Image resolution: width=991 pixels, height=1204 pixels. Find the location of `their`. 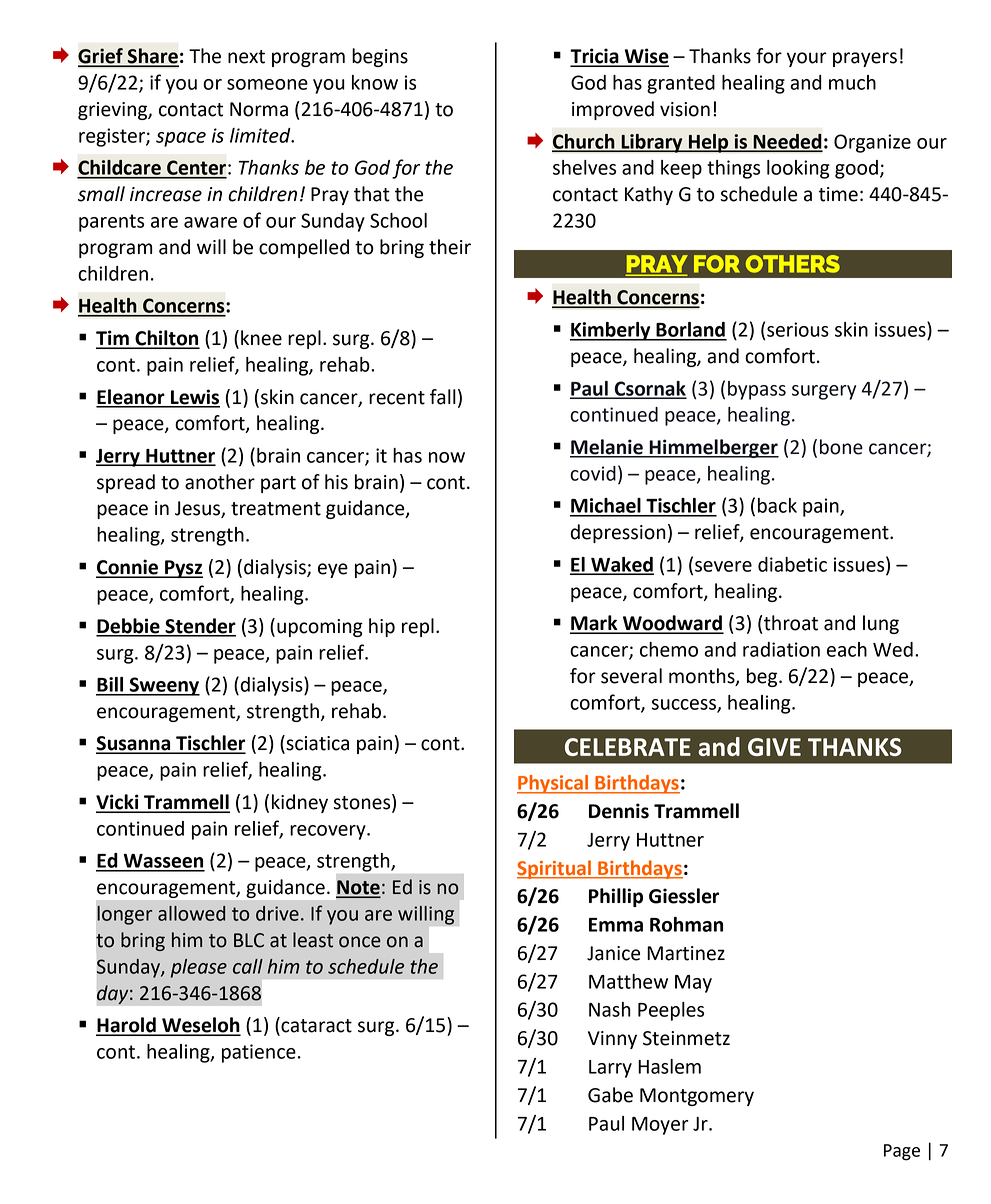

their is located at coordinates (450, 247).
